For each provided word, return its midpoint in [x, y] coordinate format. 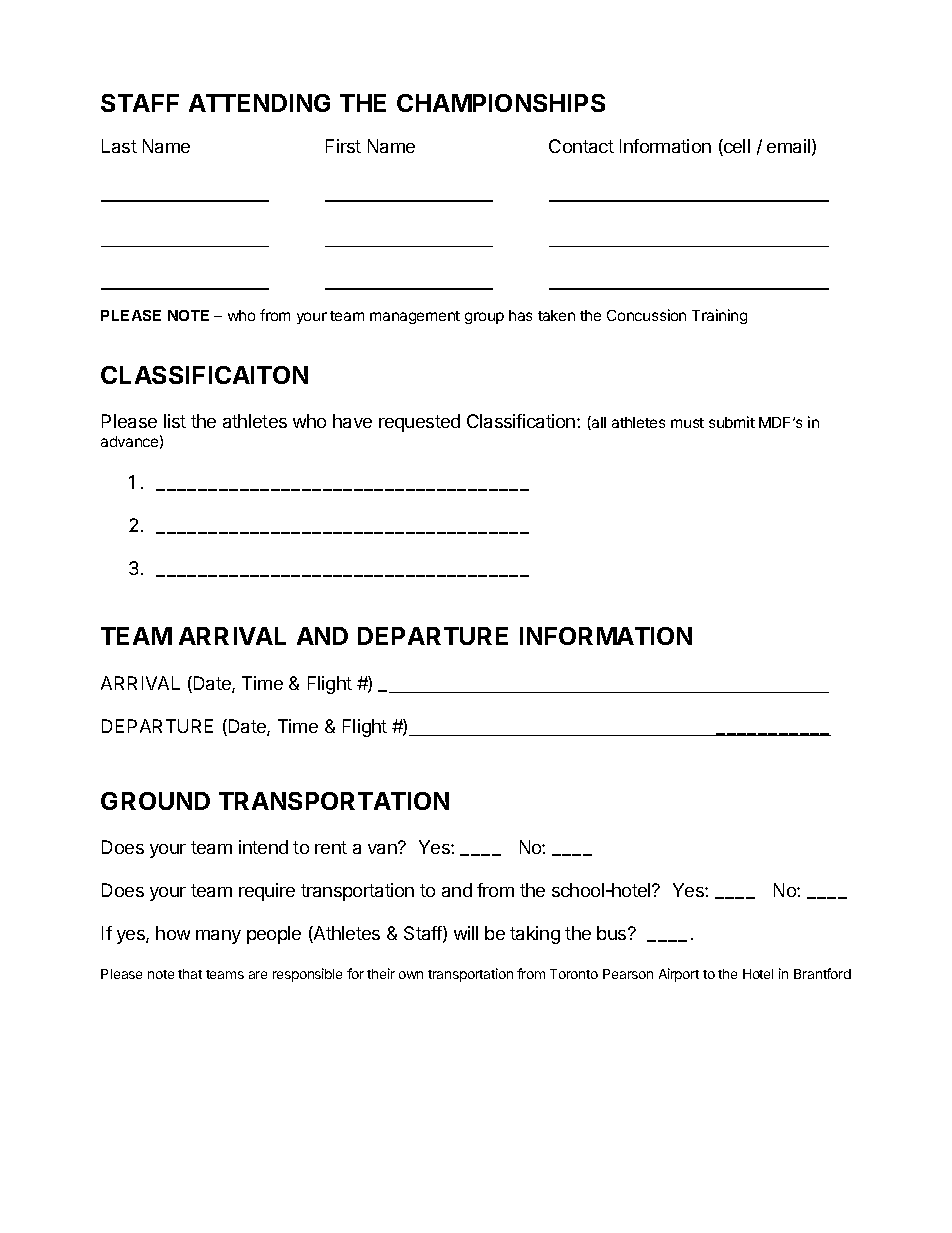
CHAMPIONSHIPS [501, 103]
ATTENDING [259, 103]
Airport [679, 975]
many [218, 937]
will [466, 933]
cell [736, 147]
